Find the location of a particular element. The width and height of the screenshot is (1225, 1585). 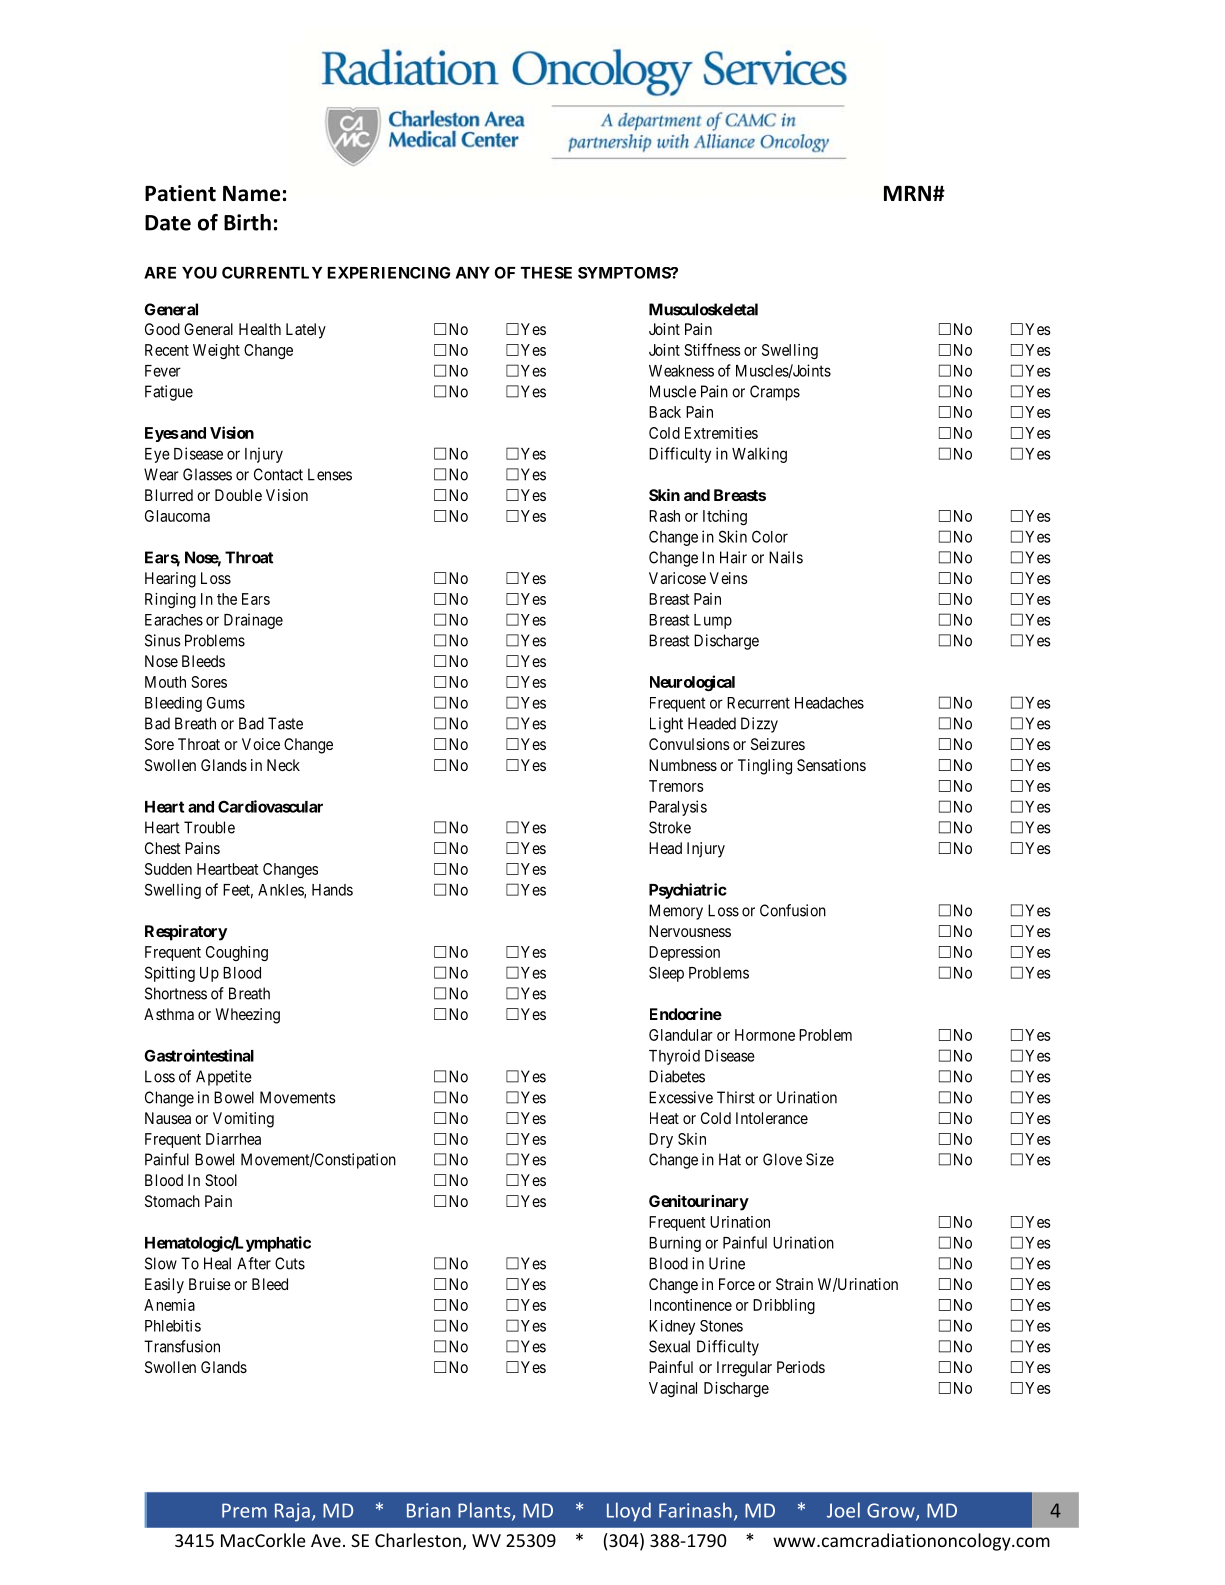

Light is located at coordinates (666, 725).
